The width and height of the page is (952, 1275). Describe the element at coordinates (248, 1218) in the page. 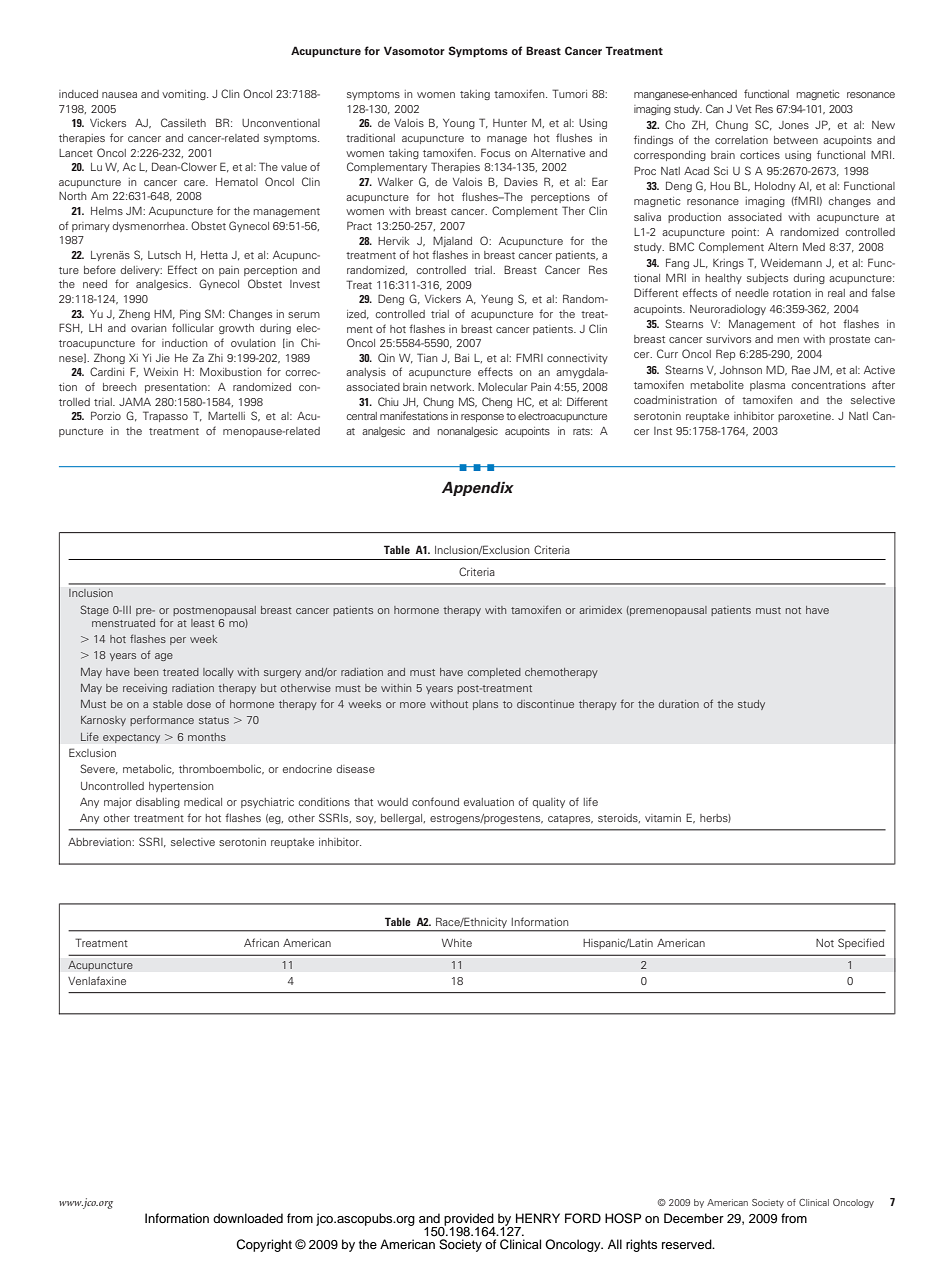

I see `downloaded` at that location.
